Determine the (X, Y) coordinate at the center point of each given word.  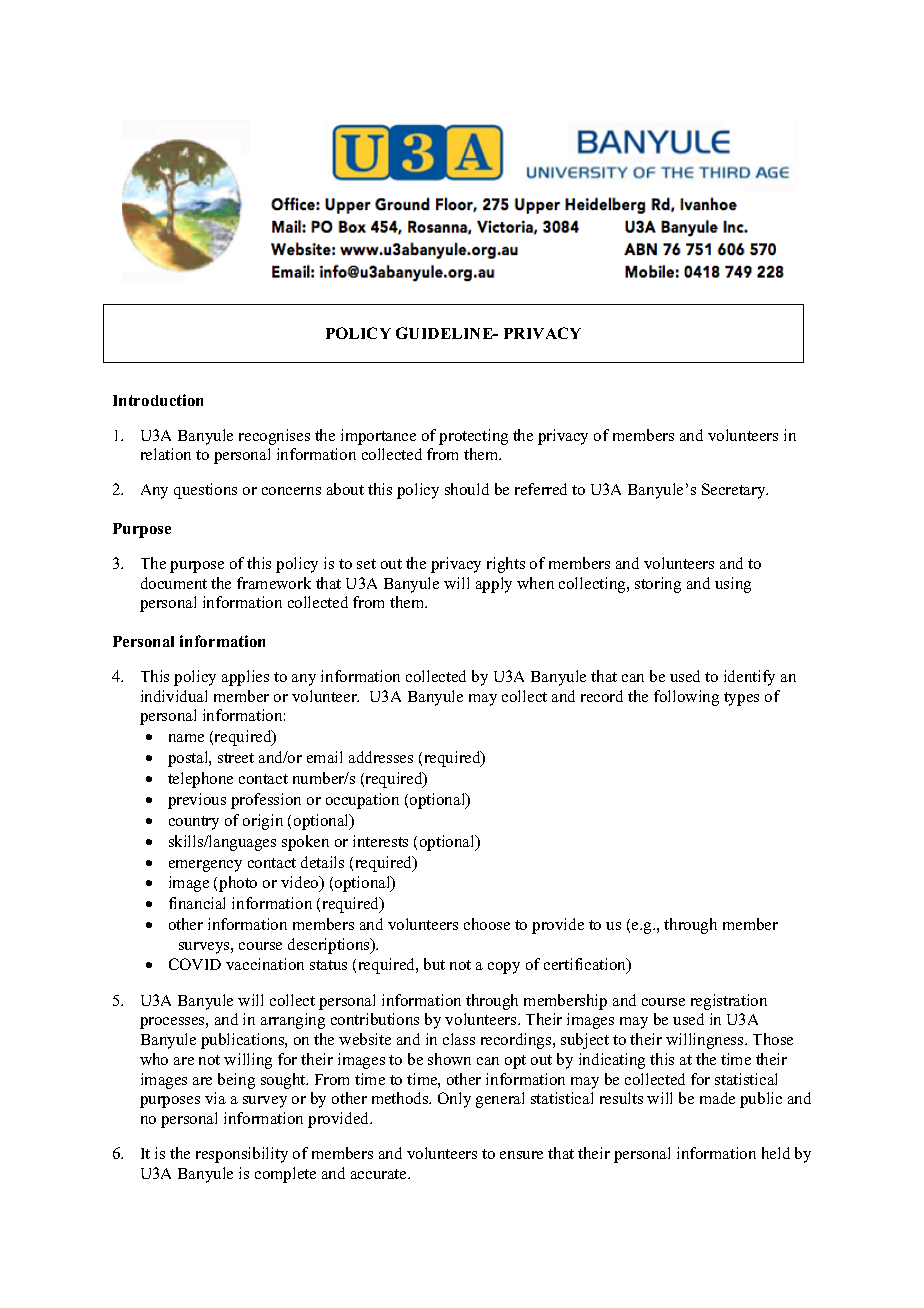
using (733, 585)
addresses (381, 757)
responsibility (242, 1155)
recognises (274, 437)
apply (494, 585)
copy (504, 968)
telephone (200, 780)
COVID (195, 964)
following (686, 698)
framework (274, 583)
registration (729, 1002)
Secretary (735, 491)
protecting (473, 437)
